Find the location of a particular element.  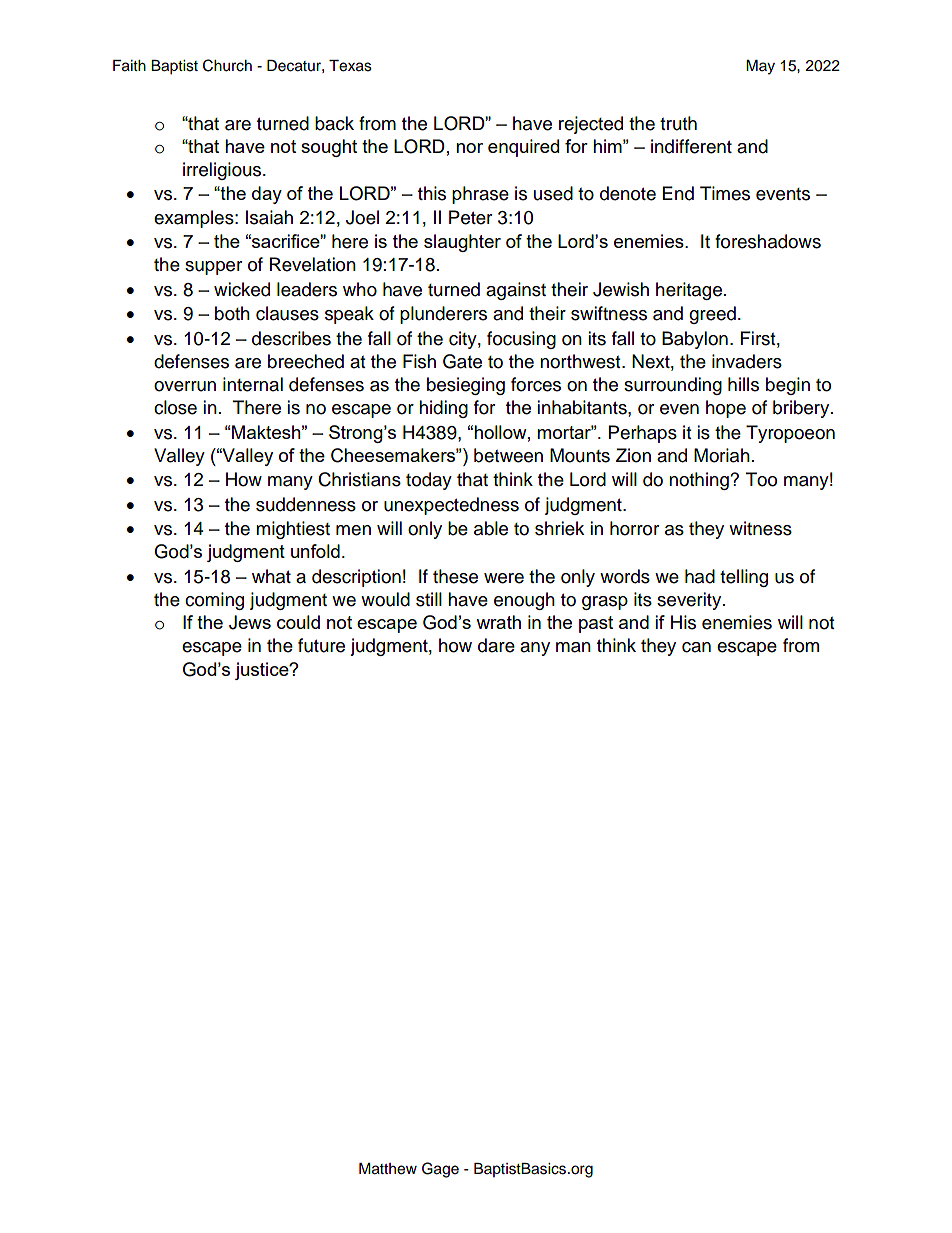

wrath is located at coordinates (498, 622).
